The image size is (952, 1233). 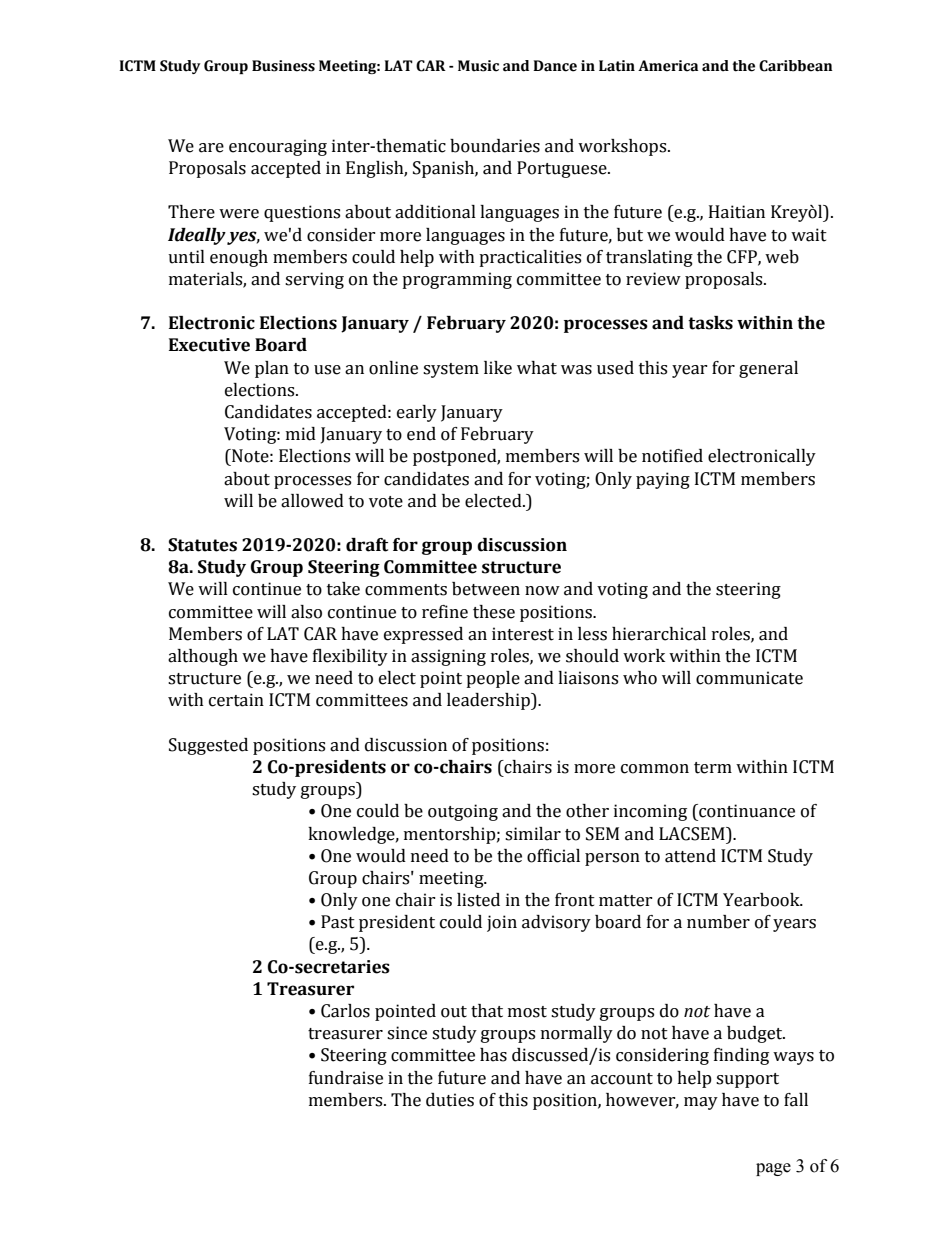 What do you see at coordinates (494, 612) in the page?
I see `these` at bounding box center [494, 612].
